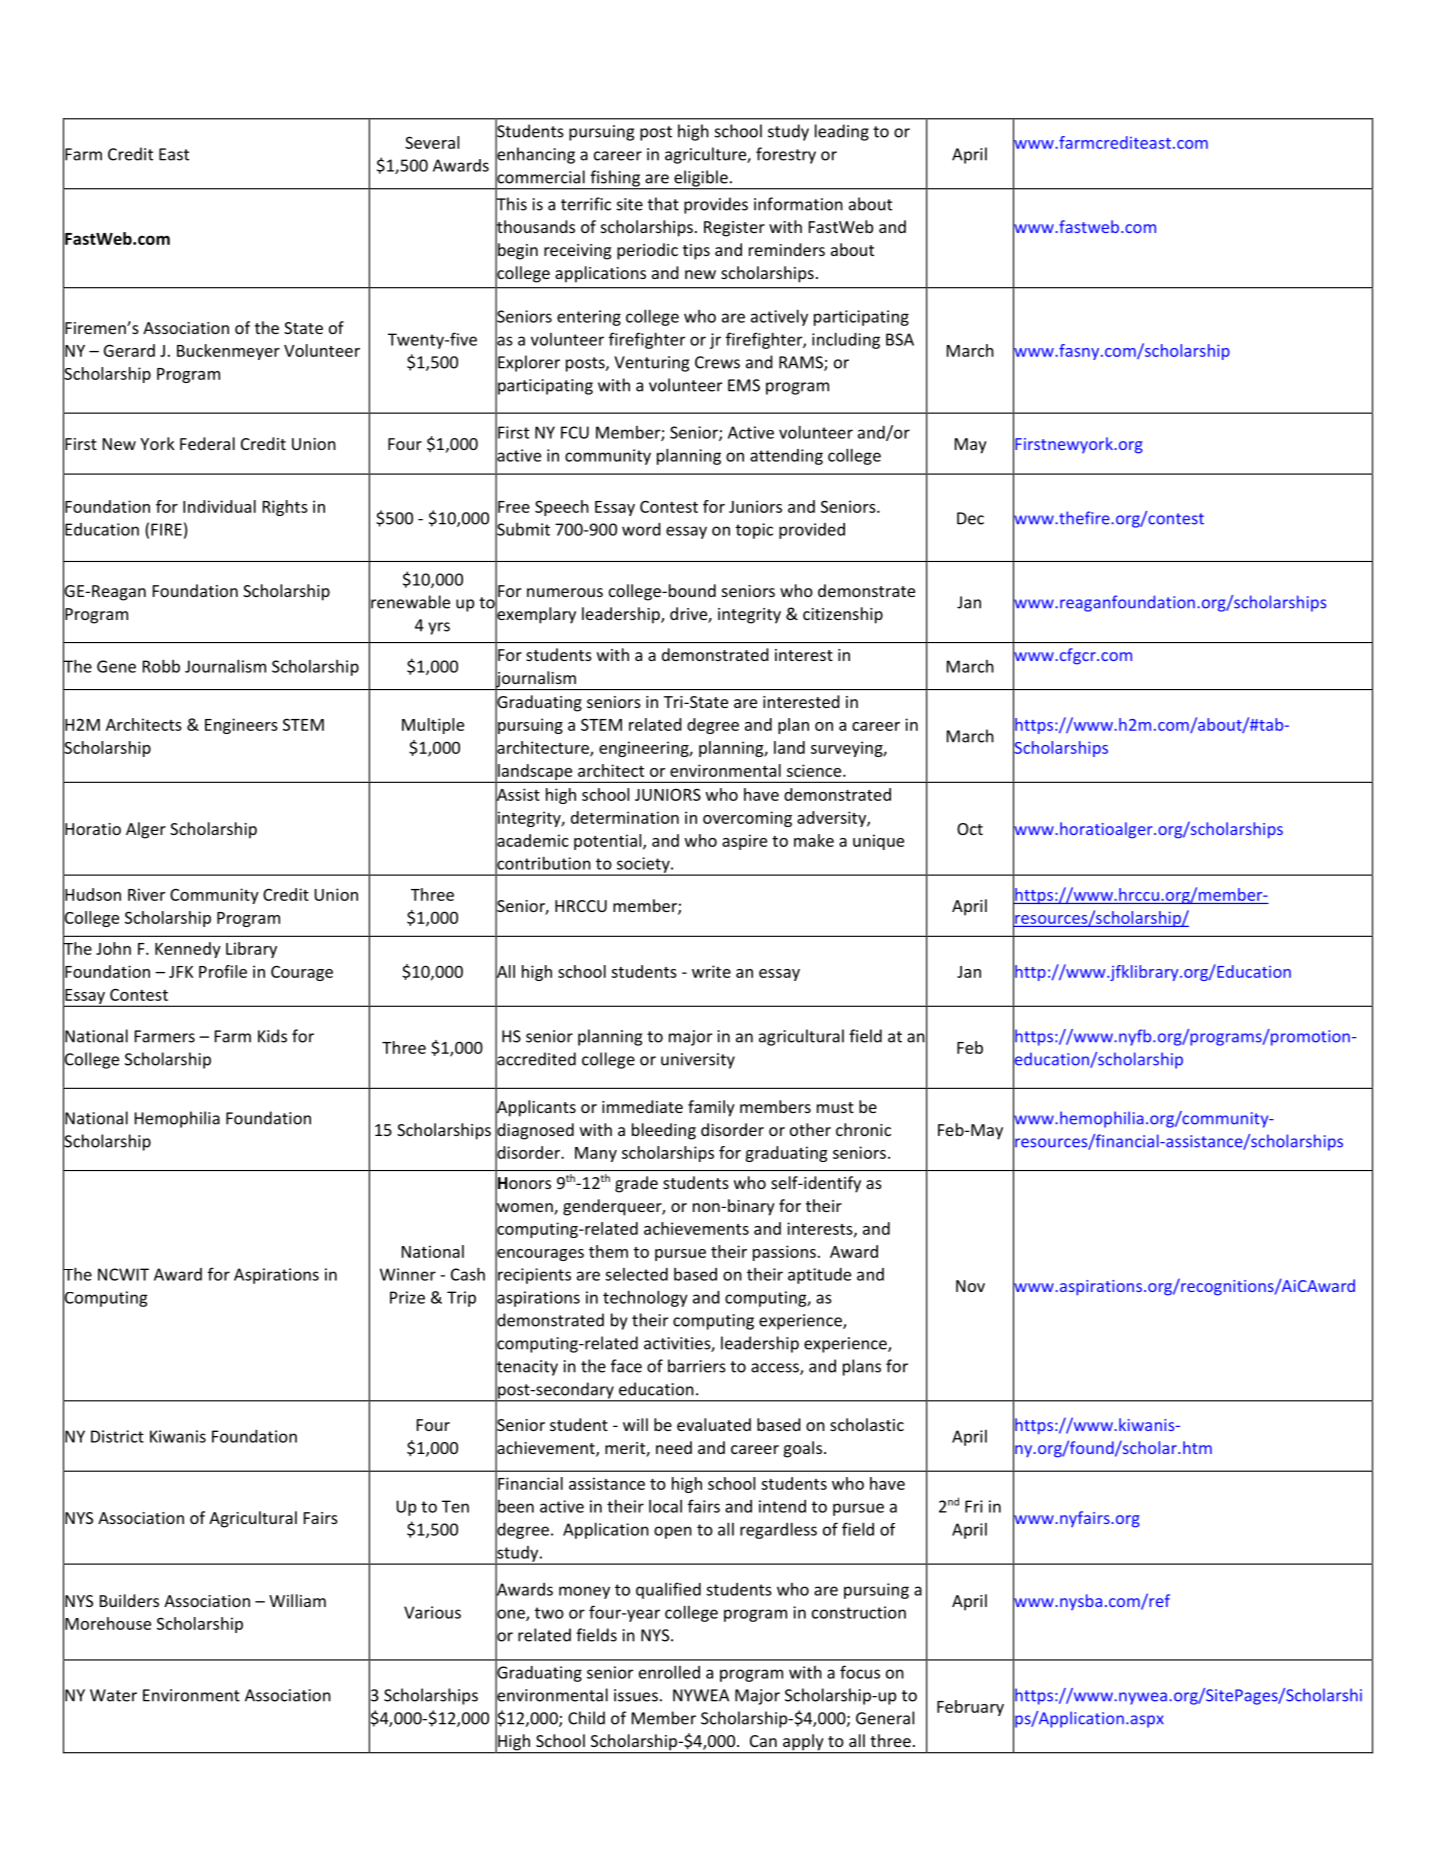 This screenshot has width=1436, height=1858. I want to click on face, so click(626, 1366).
